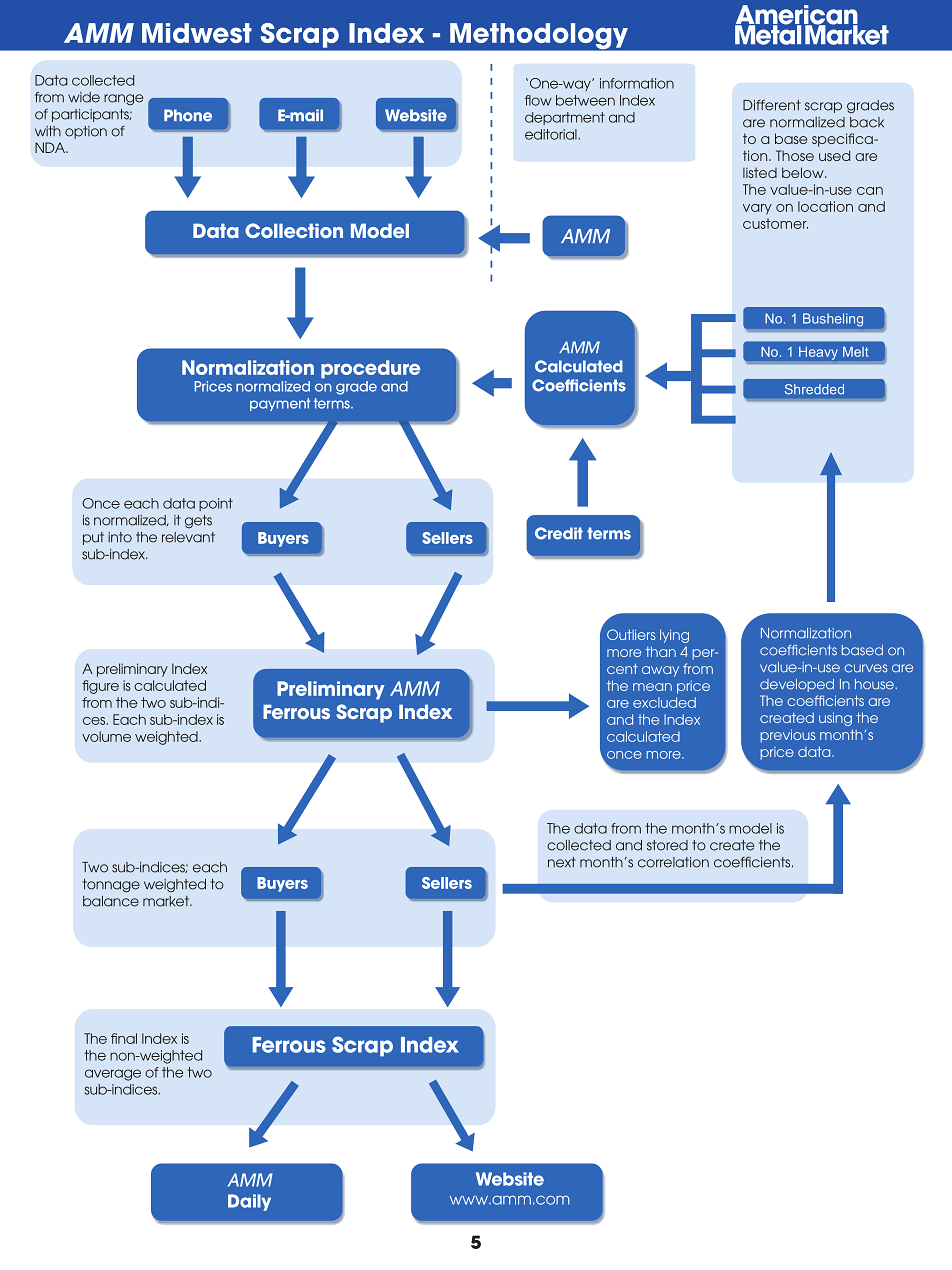  I want to click on stored, so click(667, 845).
